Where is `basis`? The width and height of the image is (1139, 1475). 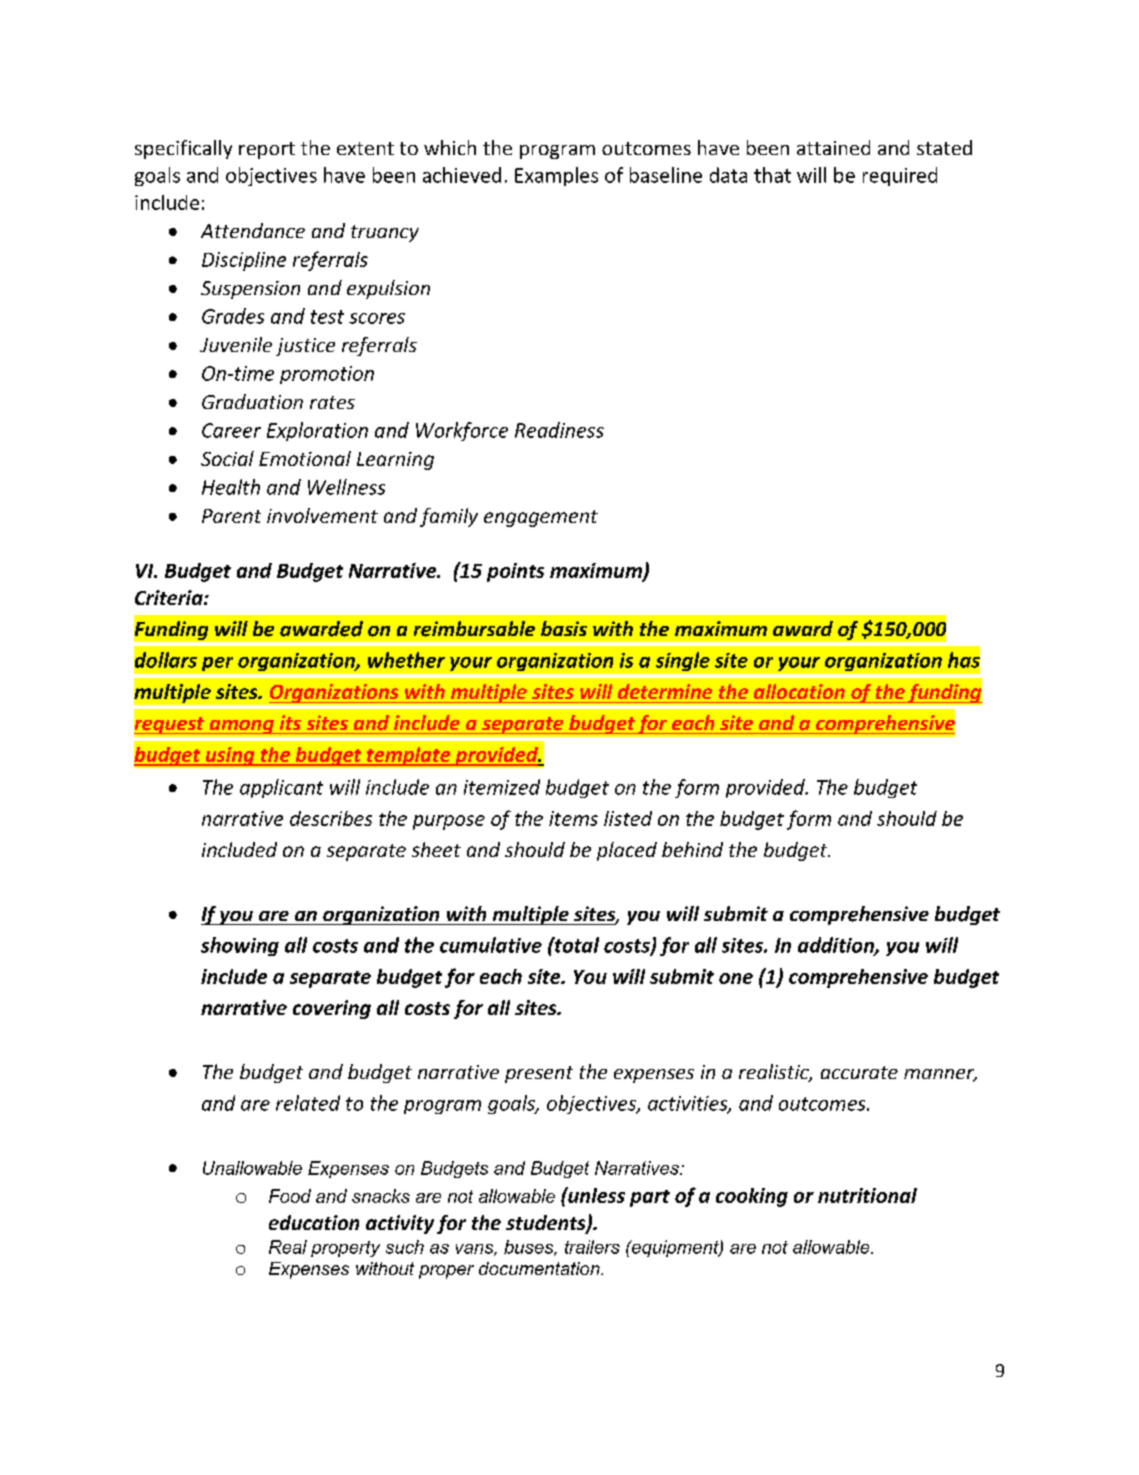
basis is located at coordinates (564, 628).
